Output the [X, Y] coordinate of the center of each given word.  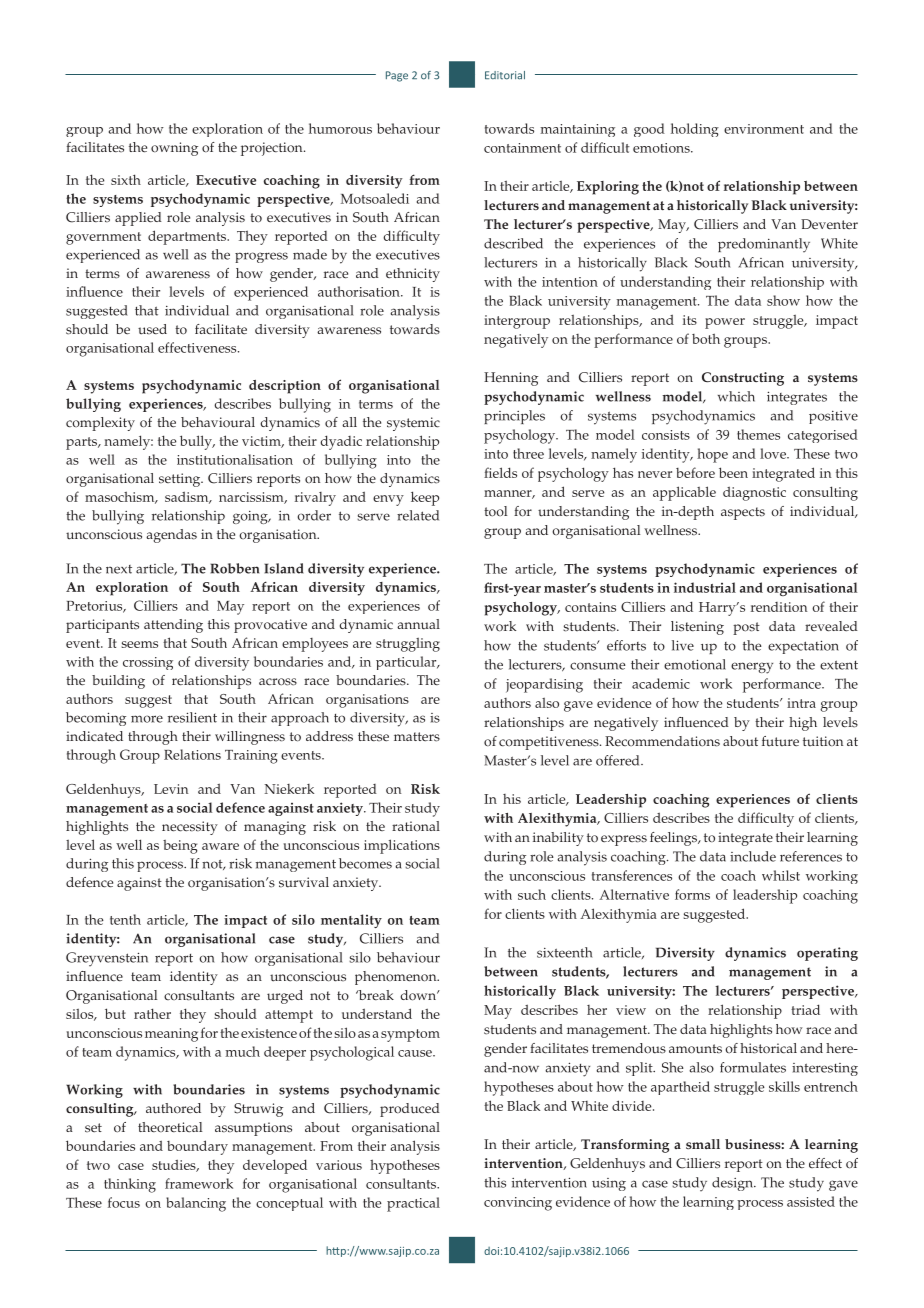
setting [181, 480]
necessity [190, 828]
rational [416, 826]
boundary [197, 1147]
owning [174, 149]
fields [500, 472]
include [753, 856]
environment [764, 129]
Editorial [505, 75]
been [733, 472]
